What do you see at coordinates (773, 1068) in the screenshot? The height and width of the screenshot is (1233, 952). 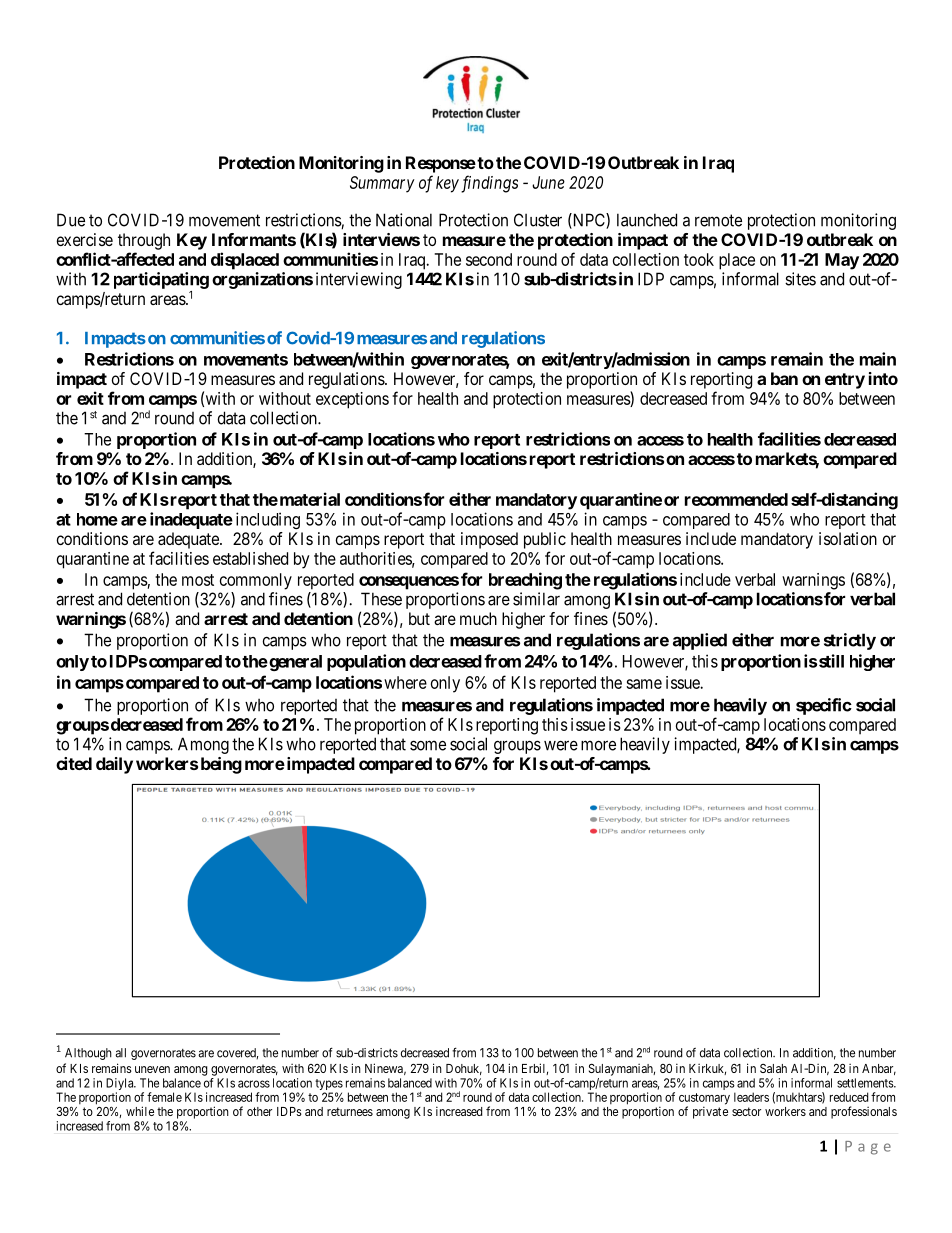 I see `Salah` at bounding box center [773, 1068].
